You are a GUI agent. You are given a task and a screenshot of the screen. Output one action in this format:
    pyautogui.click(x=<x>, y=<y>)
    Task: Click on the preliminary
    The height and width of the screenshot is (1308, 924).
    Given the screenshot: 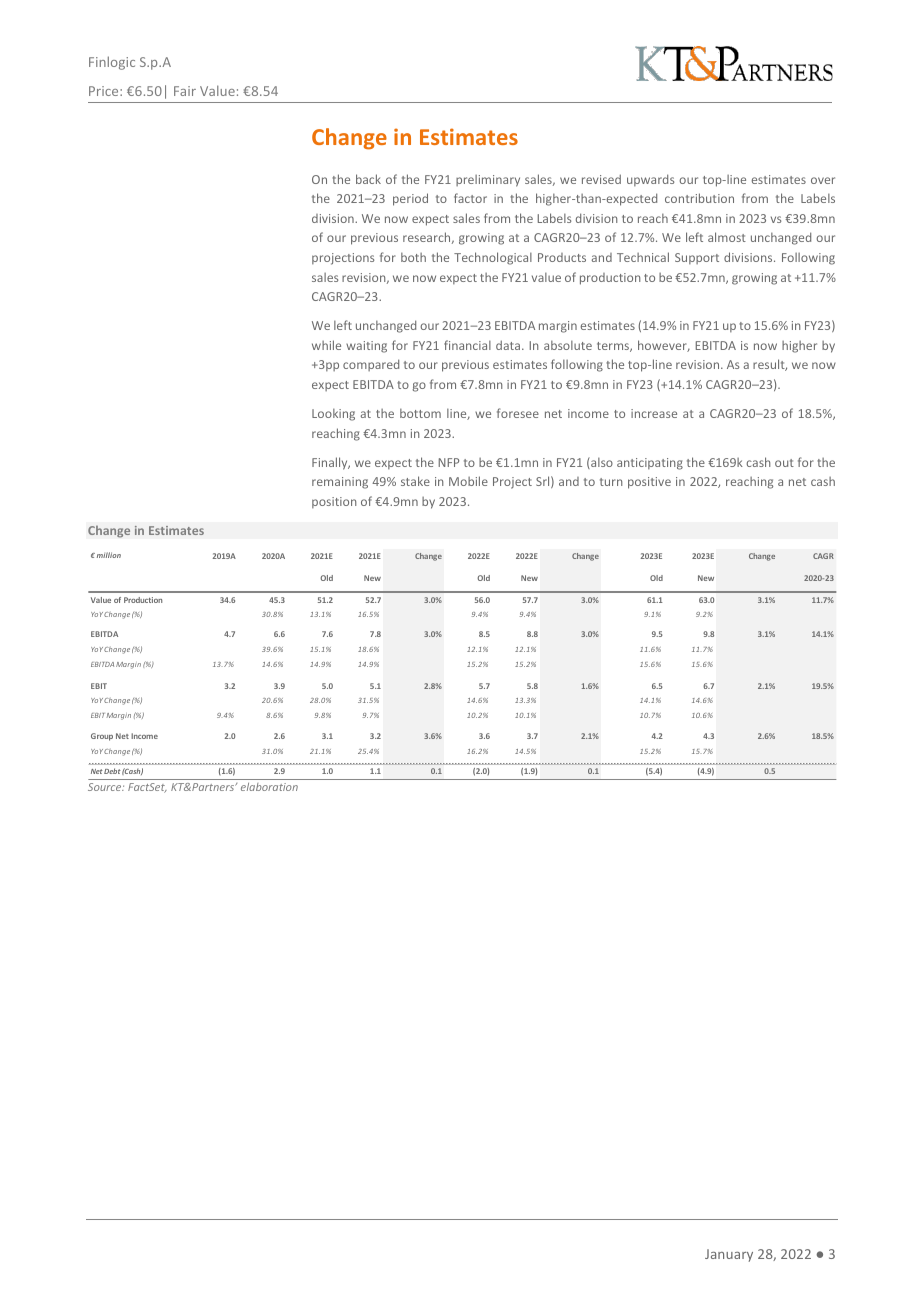 What is the action you would take?
    pyautogui.click(x=488, y=181)
